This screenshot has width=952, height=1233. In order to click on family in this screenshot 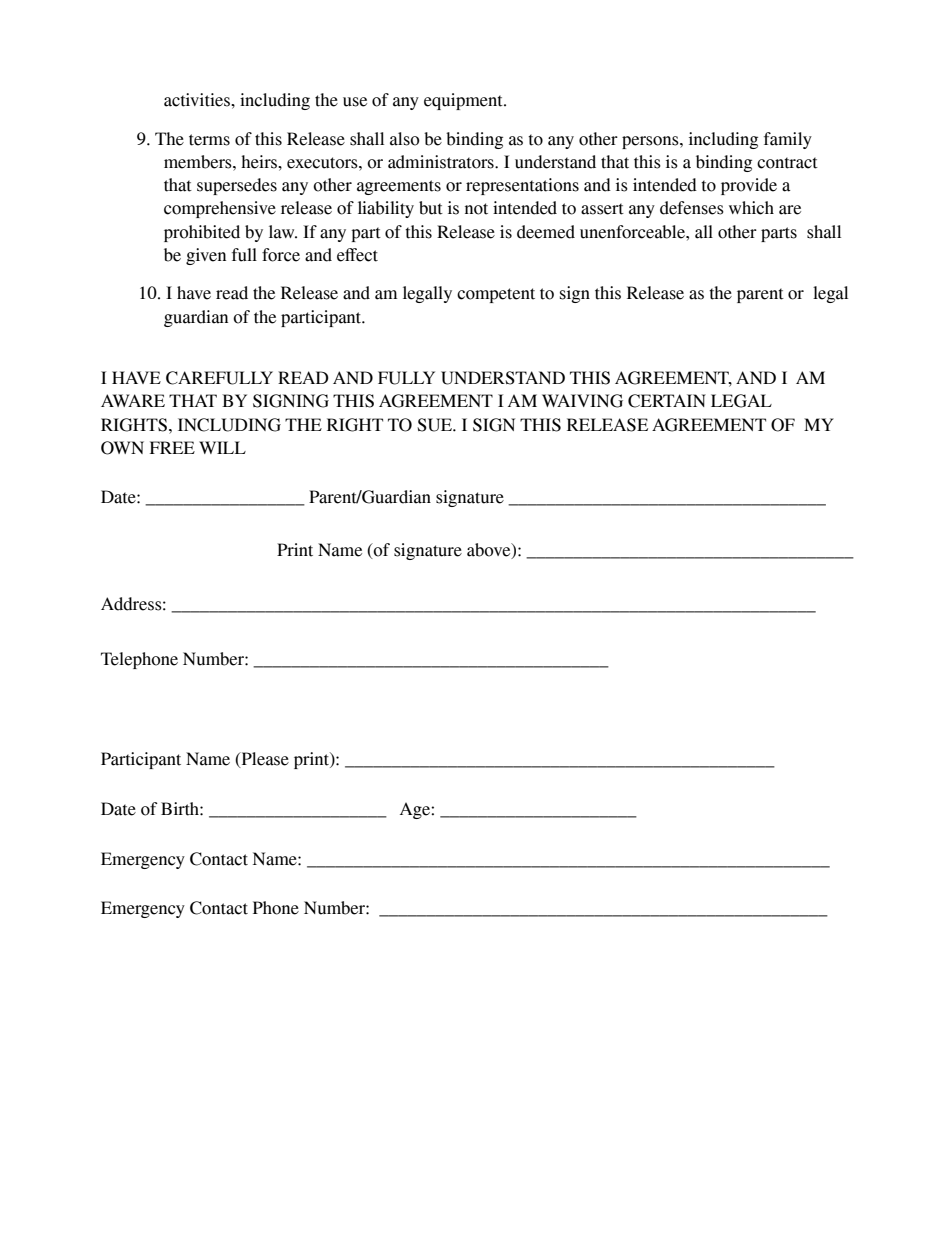, I will do `click(788, 140)`.
